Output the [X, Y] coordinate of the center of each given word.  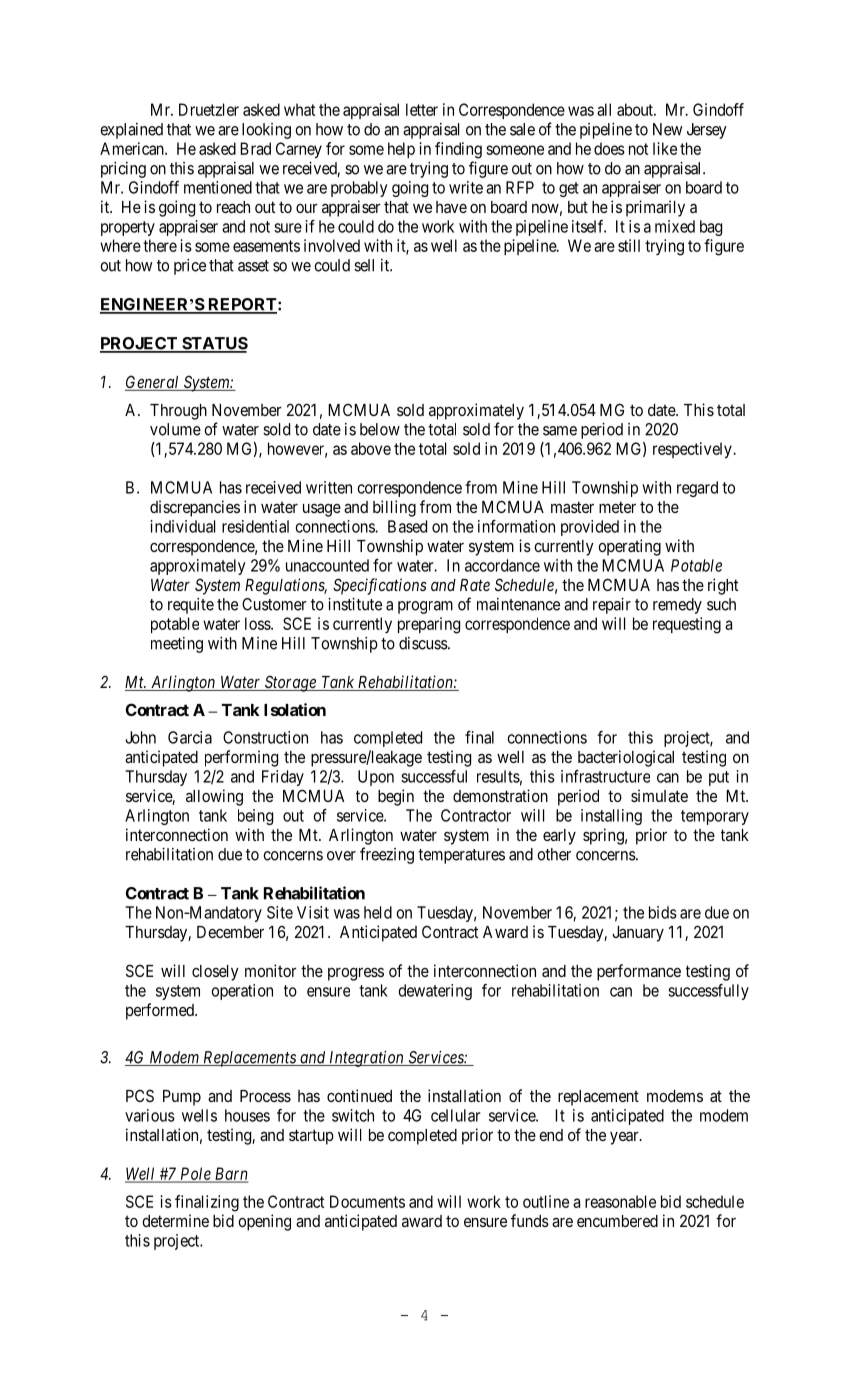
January [638, 934]
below [380, 429]
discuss [424, 643]
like [665, 148]
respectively [693, 450]
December [230, 932]
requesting [687, 625]
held [378, 912]
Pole [195, 1174]
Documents [367, 1201]
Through [178, 412]
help [401, 150]
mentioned [218, 187]
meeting [177, 645]
